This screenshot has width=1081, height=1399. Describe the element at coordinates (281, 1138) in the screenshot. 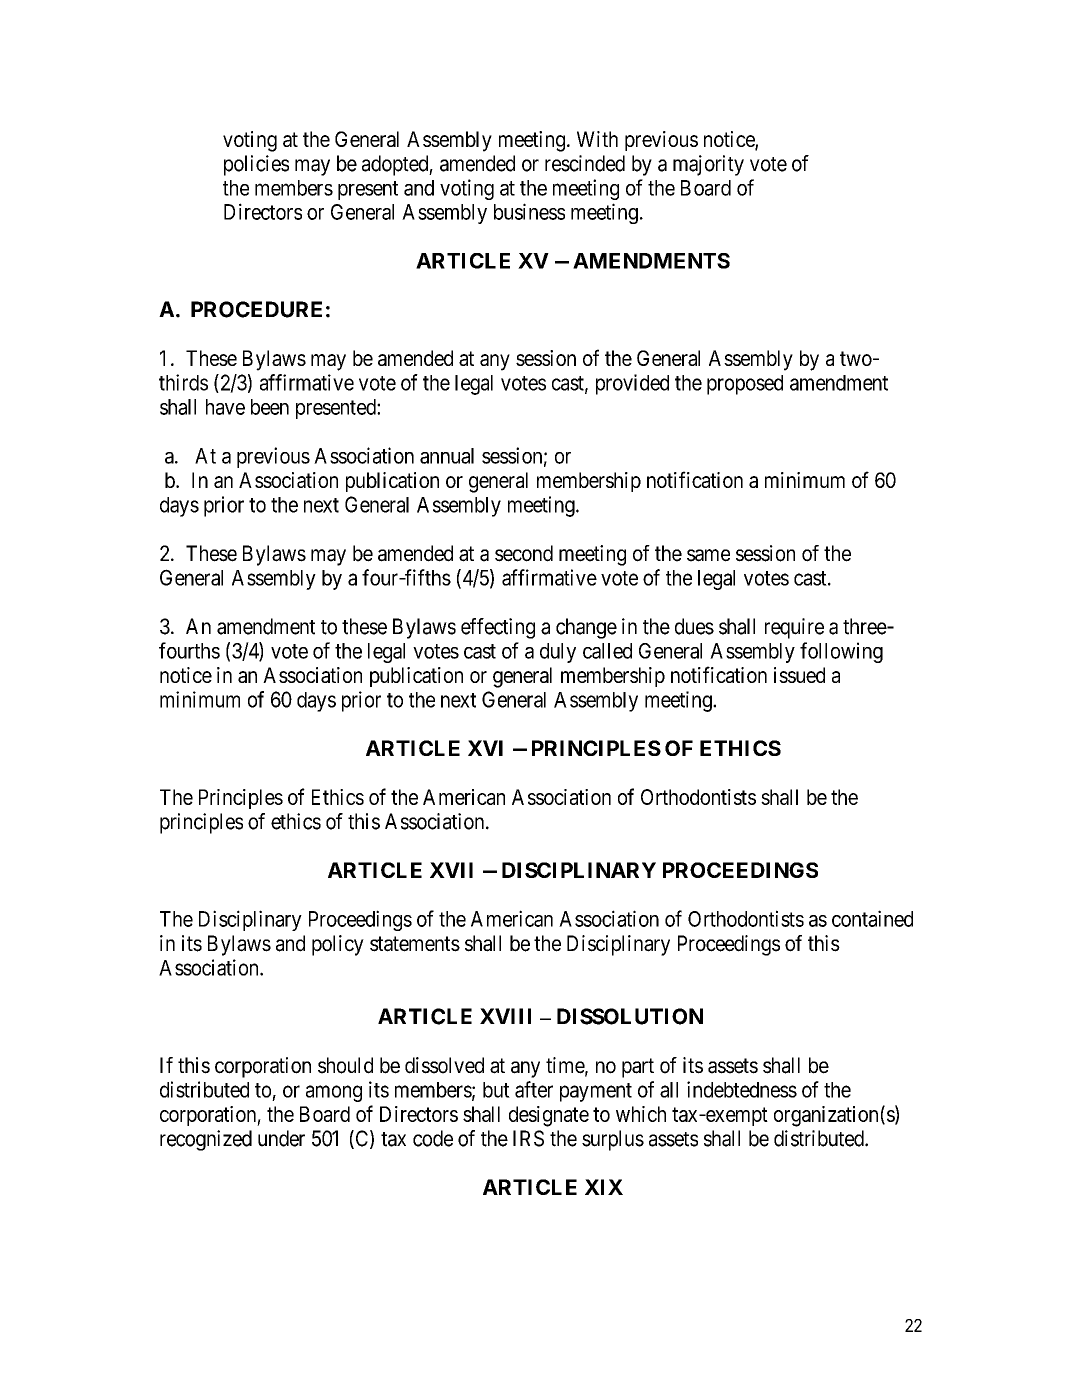

I see `under` at that location.
